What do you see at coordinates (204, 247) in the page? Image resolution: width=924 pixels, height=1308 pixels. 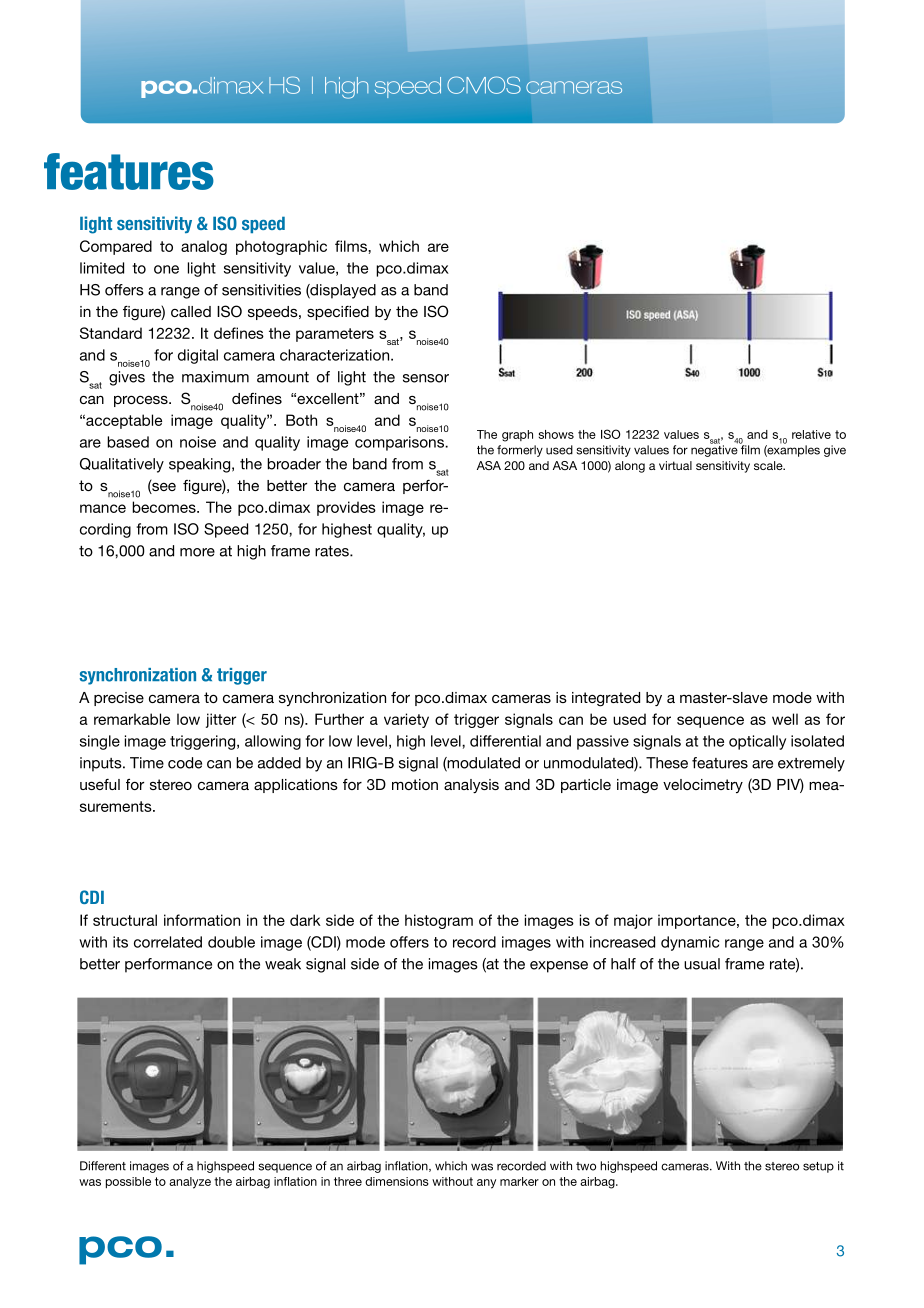 I see `analog` at bounding box center [204, 247].
